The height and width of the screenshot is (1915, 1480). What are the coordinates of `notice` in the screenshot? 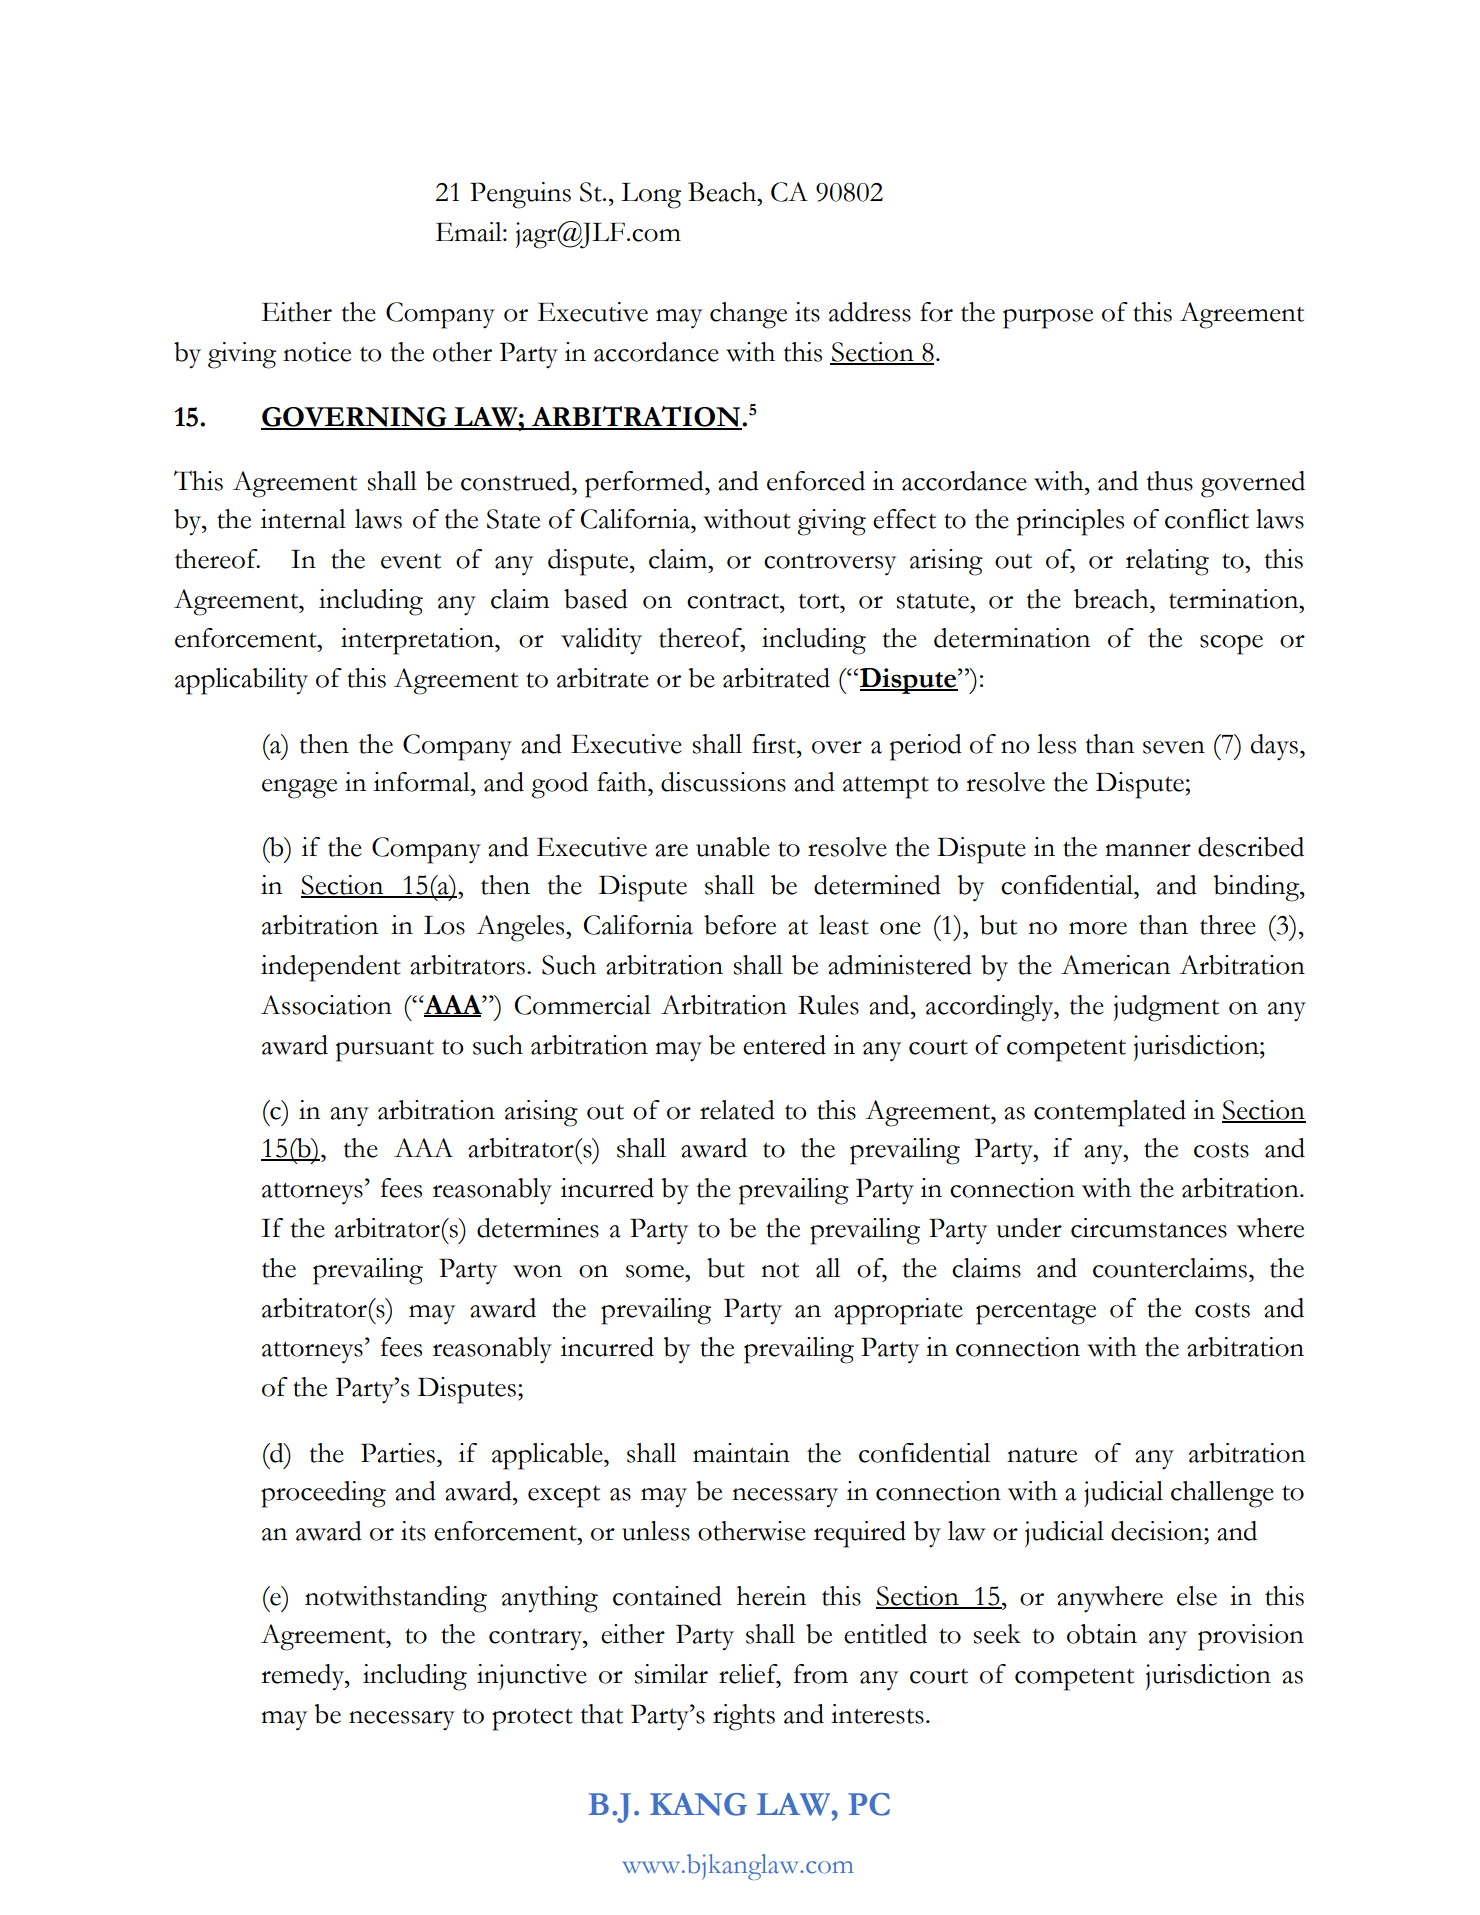 It's located at (317, 352).
